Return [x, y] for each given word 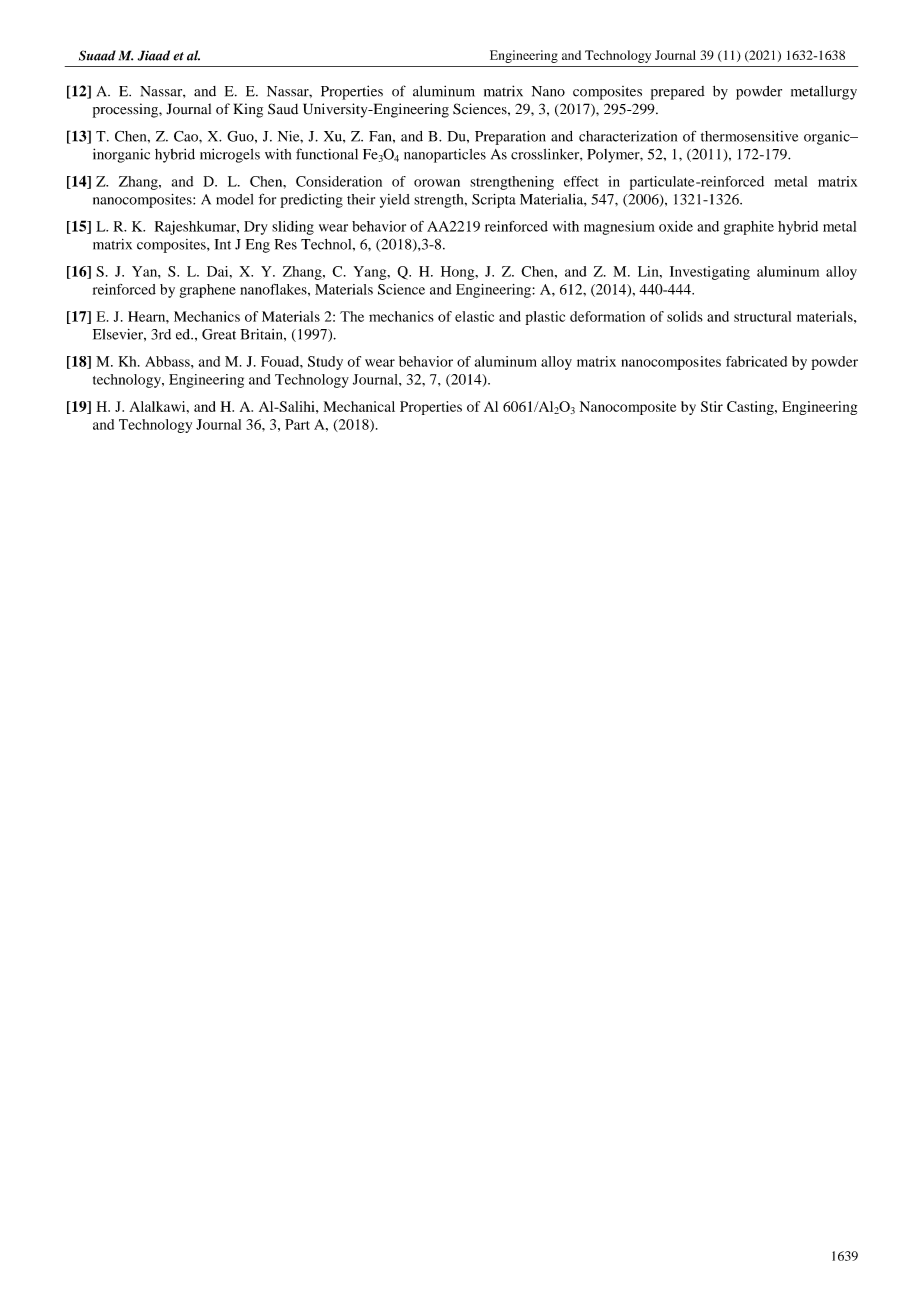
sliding [293, 228]
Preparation [510, 138]
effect [581, 181]
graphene [208, 291]
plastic [545, 318]
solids [685, 316]
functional [327, 154]
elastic [474, 316]
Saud [283, 109]
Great [219, 334]
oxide [676, 226]
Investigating [710, 273]
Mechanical [359, 406]
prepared [678, 93]
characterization [628, 136]
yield [395, 201]
